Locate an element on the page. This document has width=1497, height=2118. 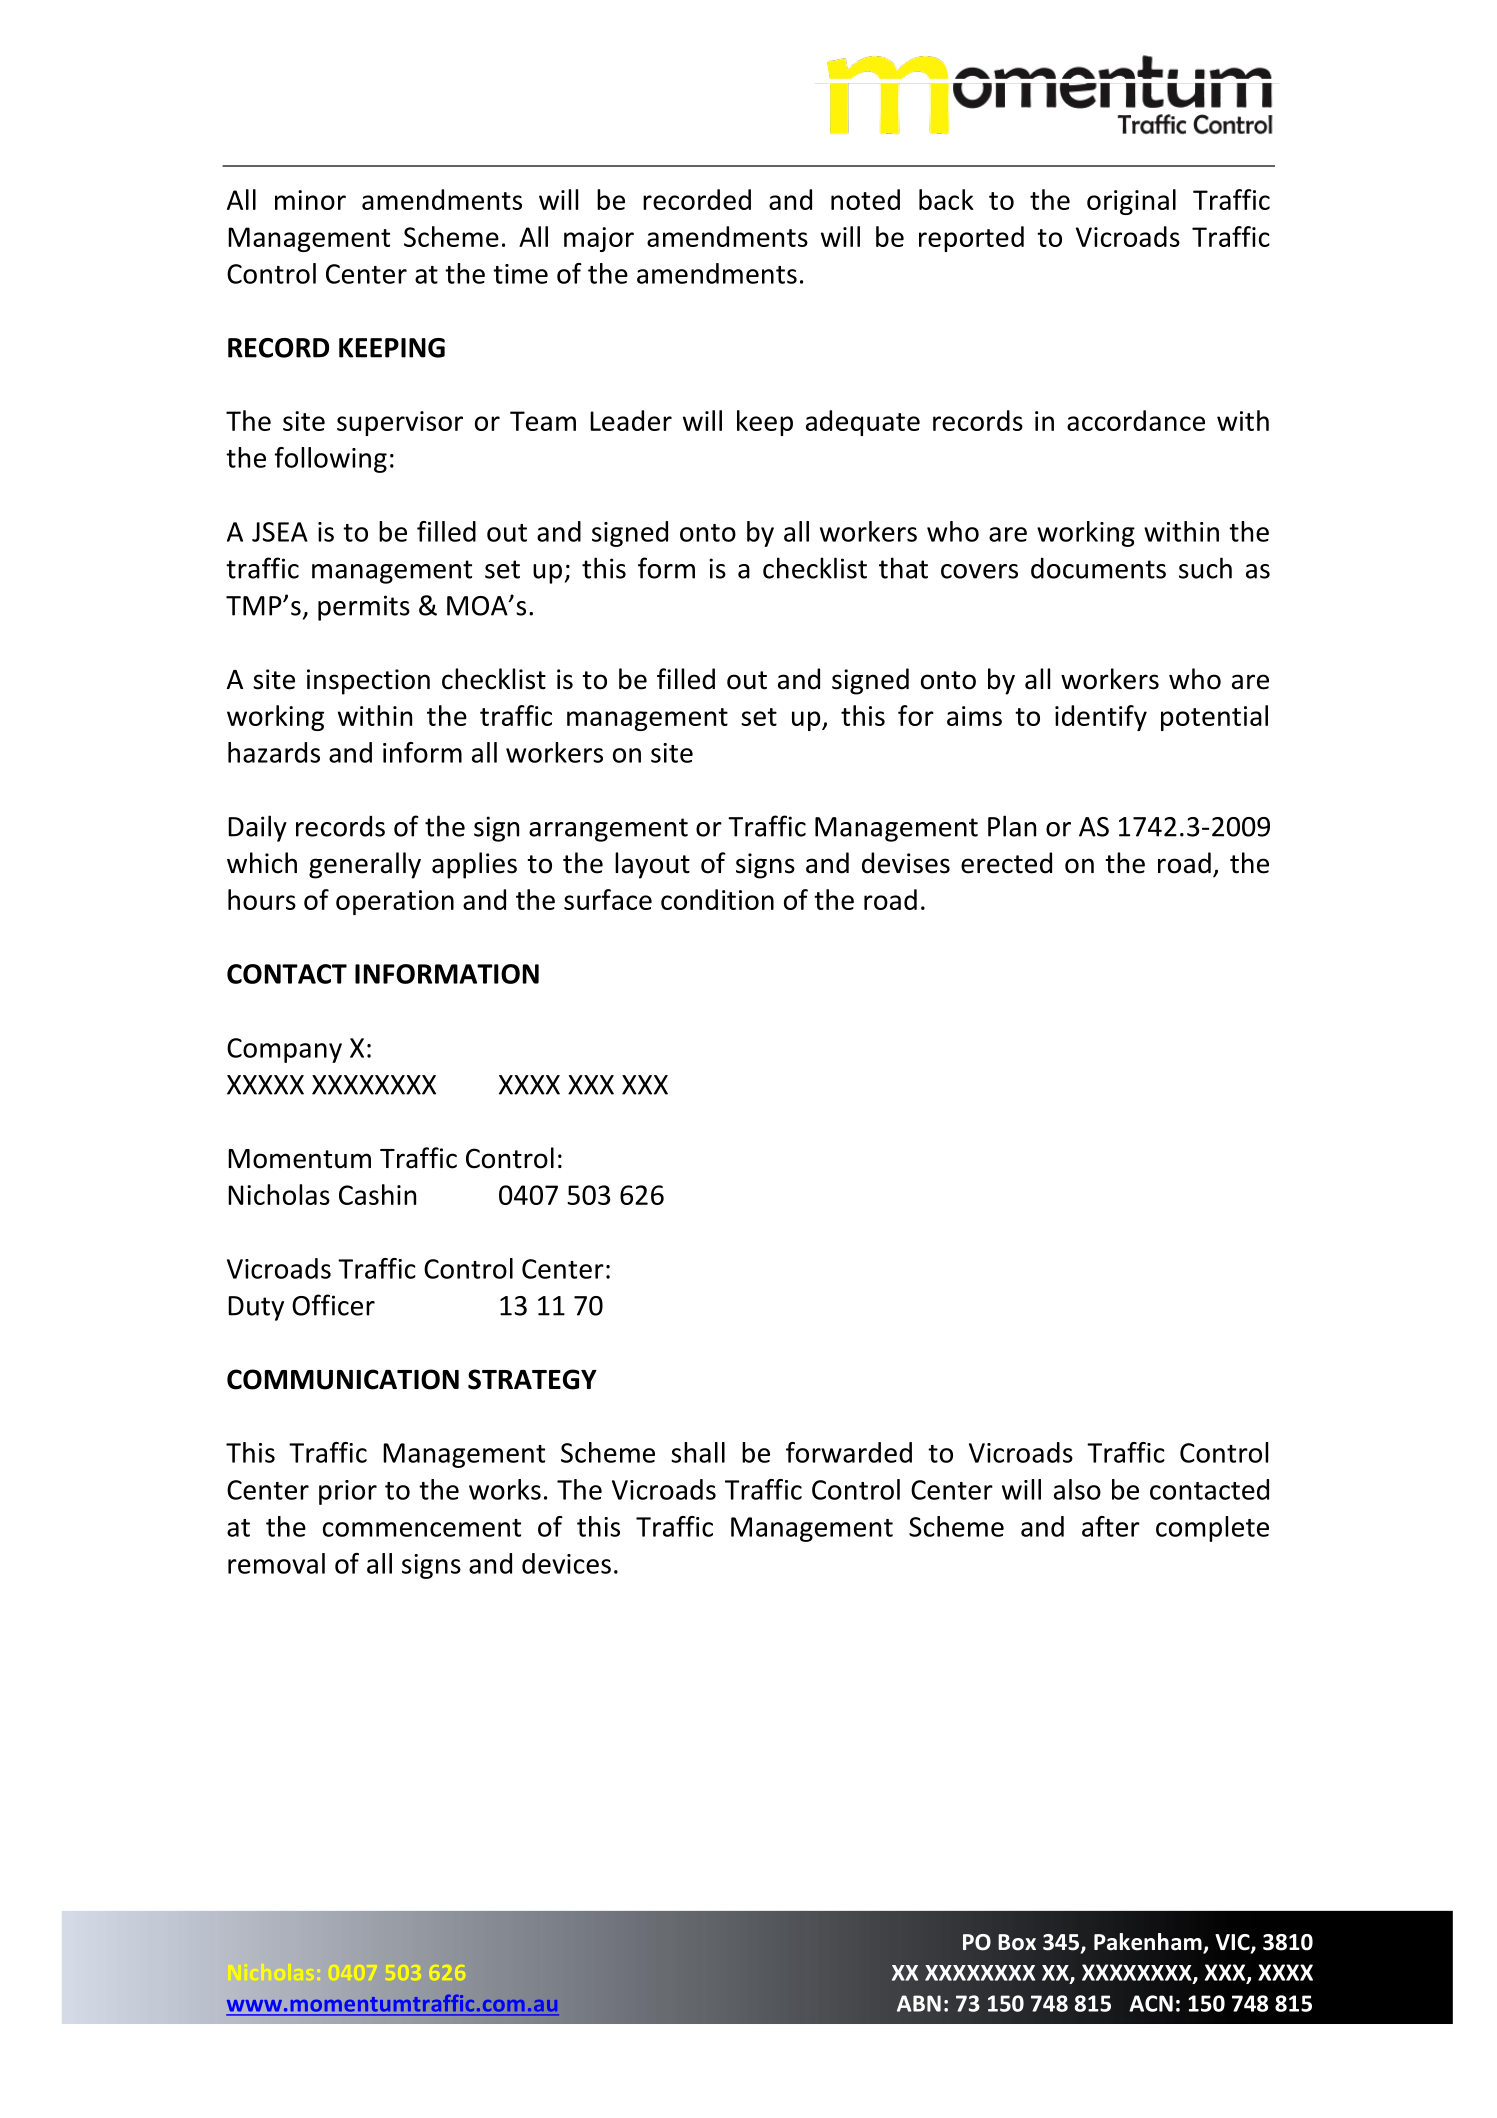
identify is located at coordinates (1101, 718).
